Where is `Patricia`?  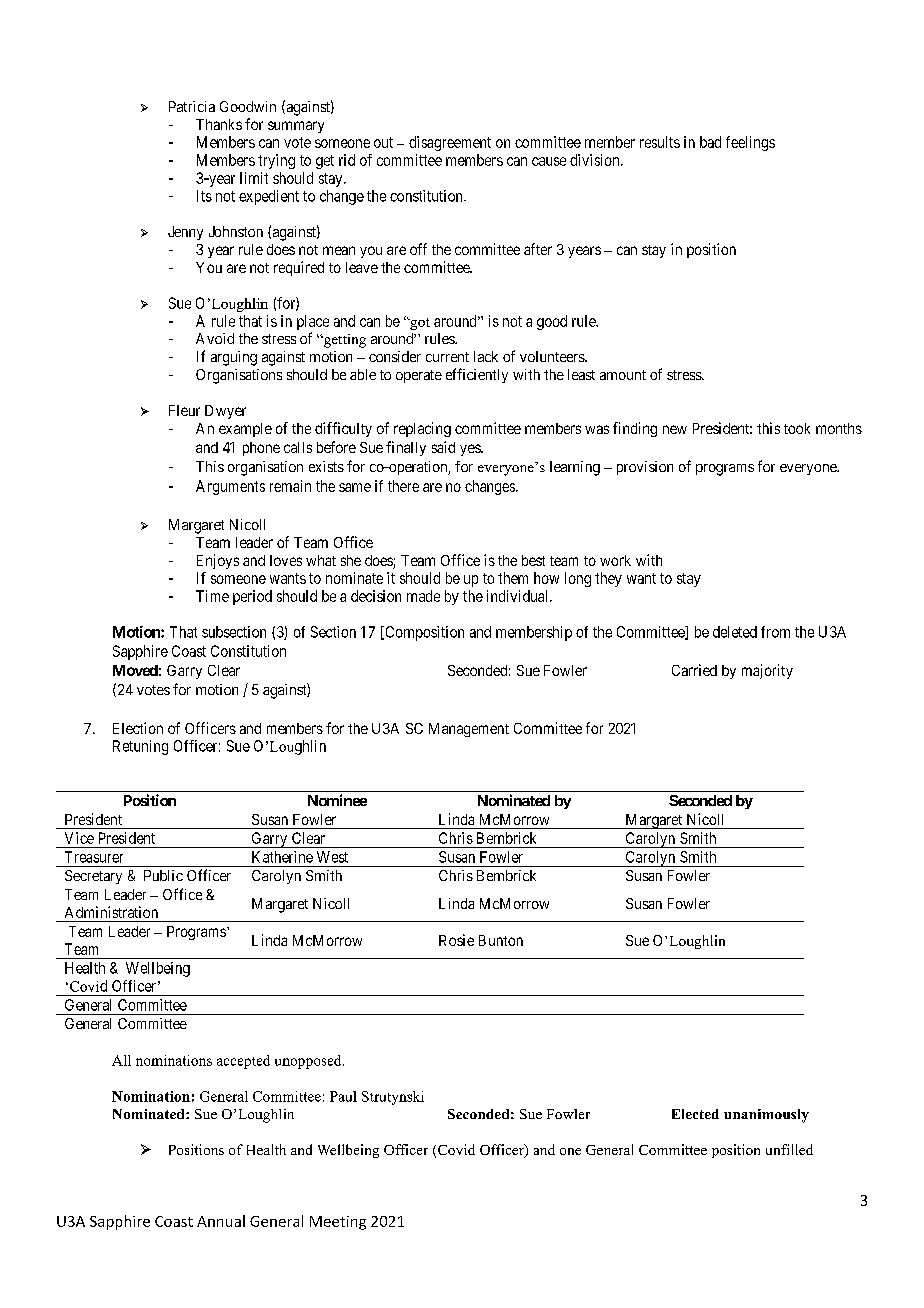 Patricia is located at coordinates (192, 106).
